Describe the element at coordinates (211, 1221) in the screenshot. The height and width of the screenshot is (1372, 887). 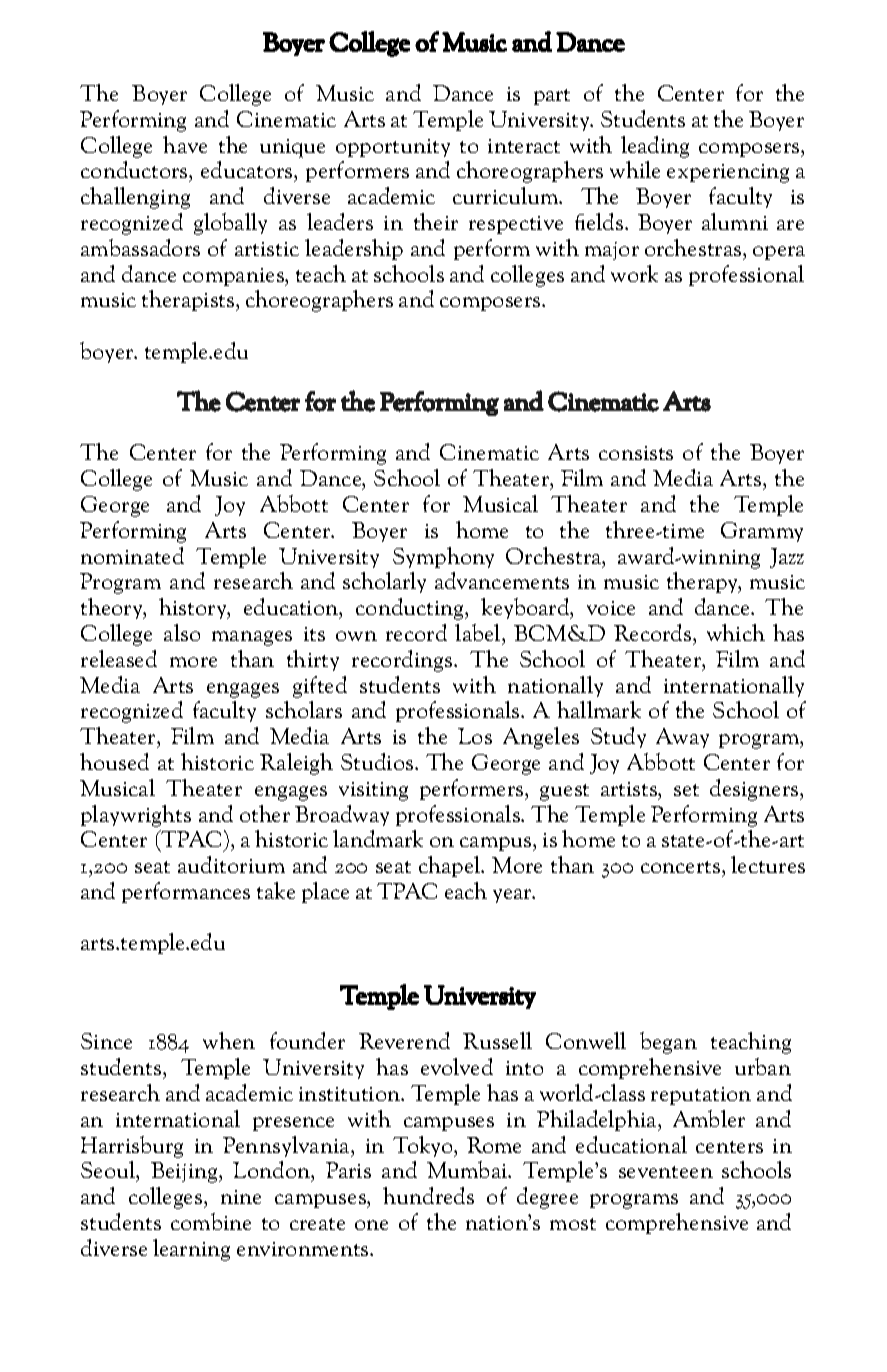
I see `combine` at that location.
